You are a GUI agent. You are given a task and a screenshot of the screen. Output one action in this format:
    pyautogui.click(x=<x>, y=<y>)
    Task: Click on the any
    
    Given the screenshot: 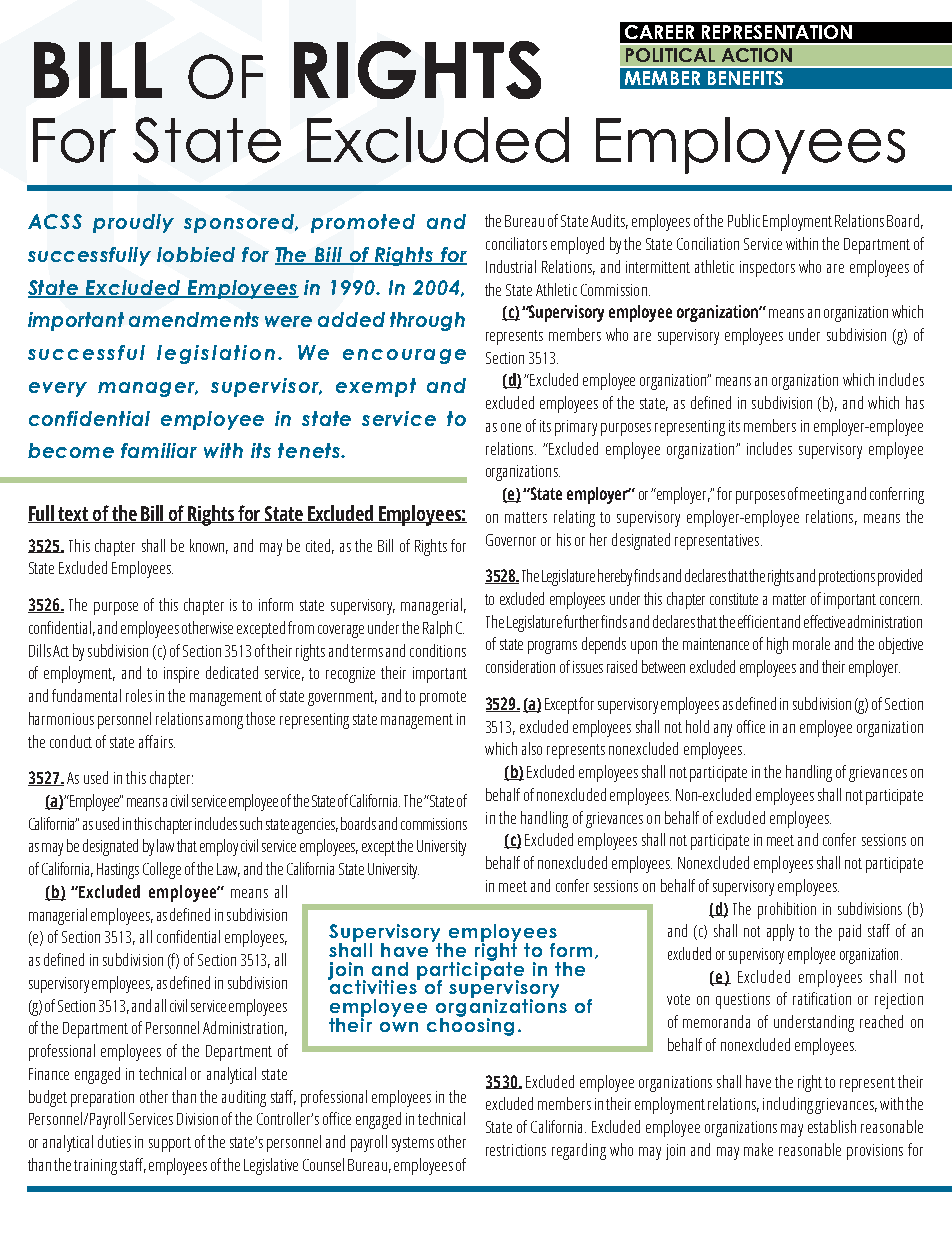 What is the action you would take?
    pyautogui.click(x=723, y=730)
